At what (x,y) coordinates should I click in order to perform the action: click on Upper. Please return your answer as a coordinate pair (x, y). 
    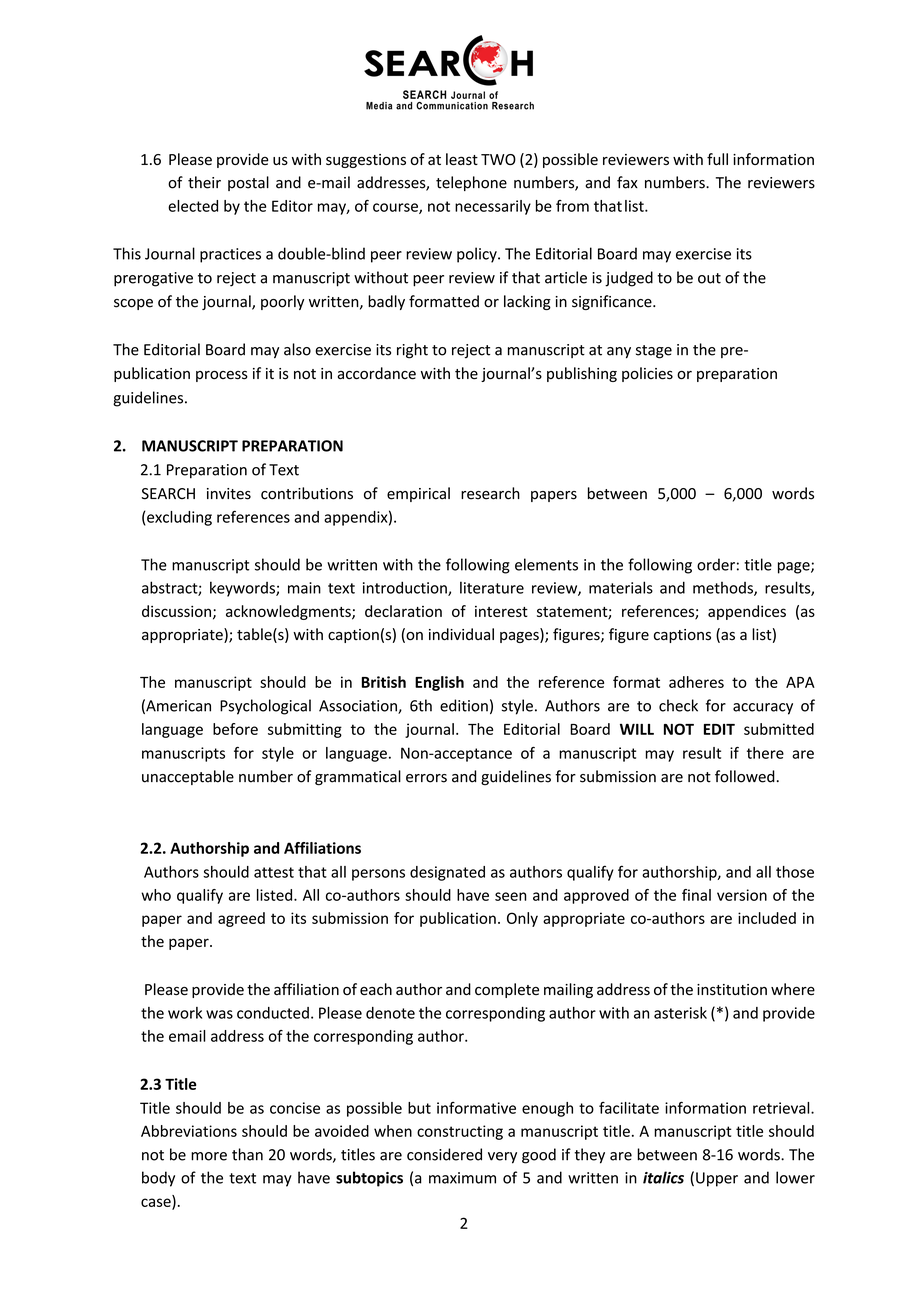
    Looking at the image, I should click on (717, 1179).
